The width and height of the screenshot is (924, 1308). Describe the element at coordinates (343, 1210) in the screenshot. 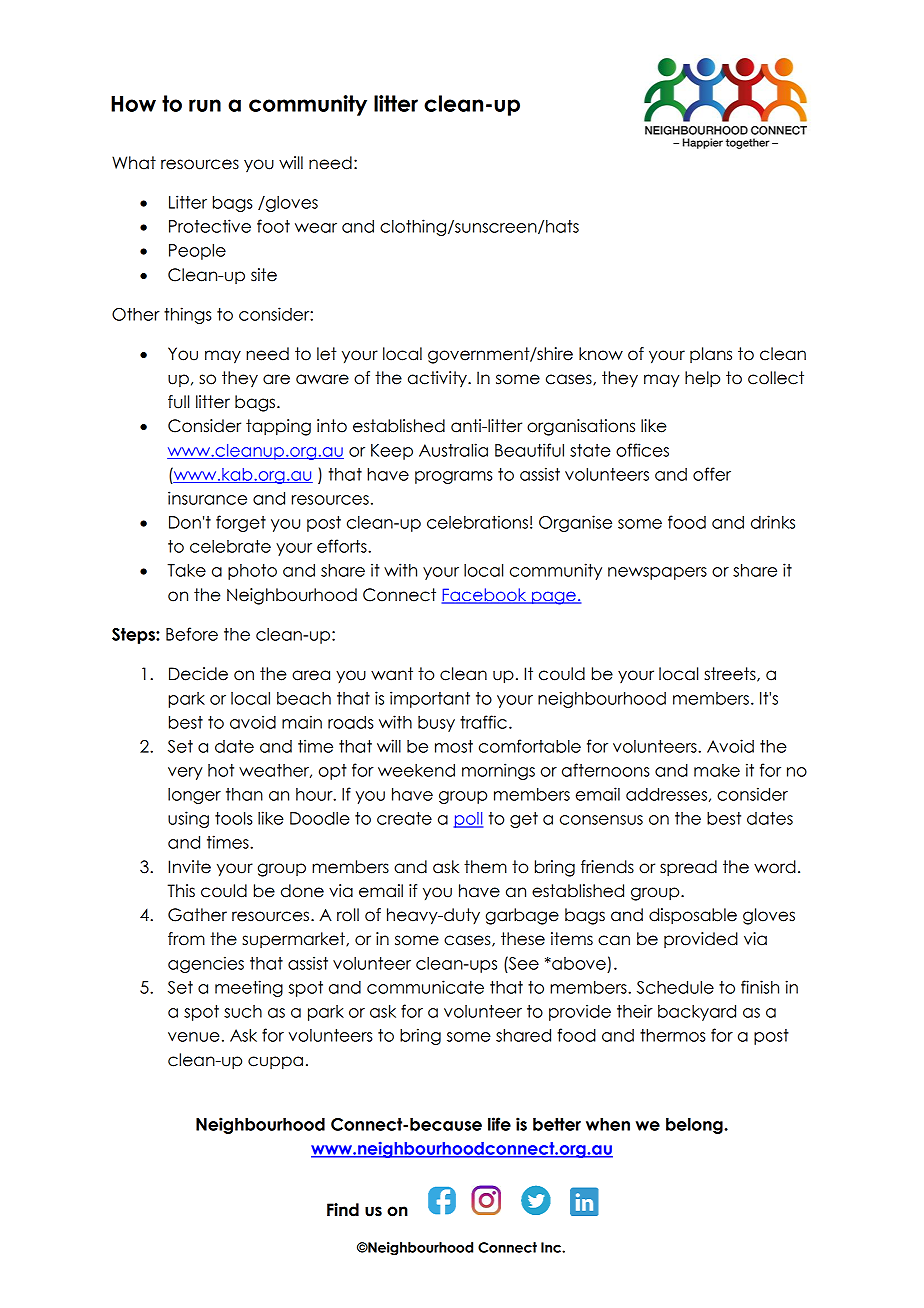

I see `Find` at that location.
